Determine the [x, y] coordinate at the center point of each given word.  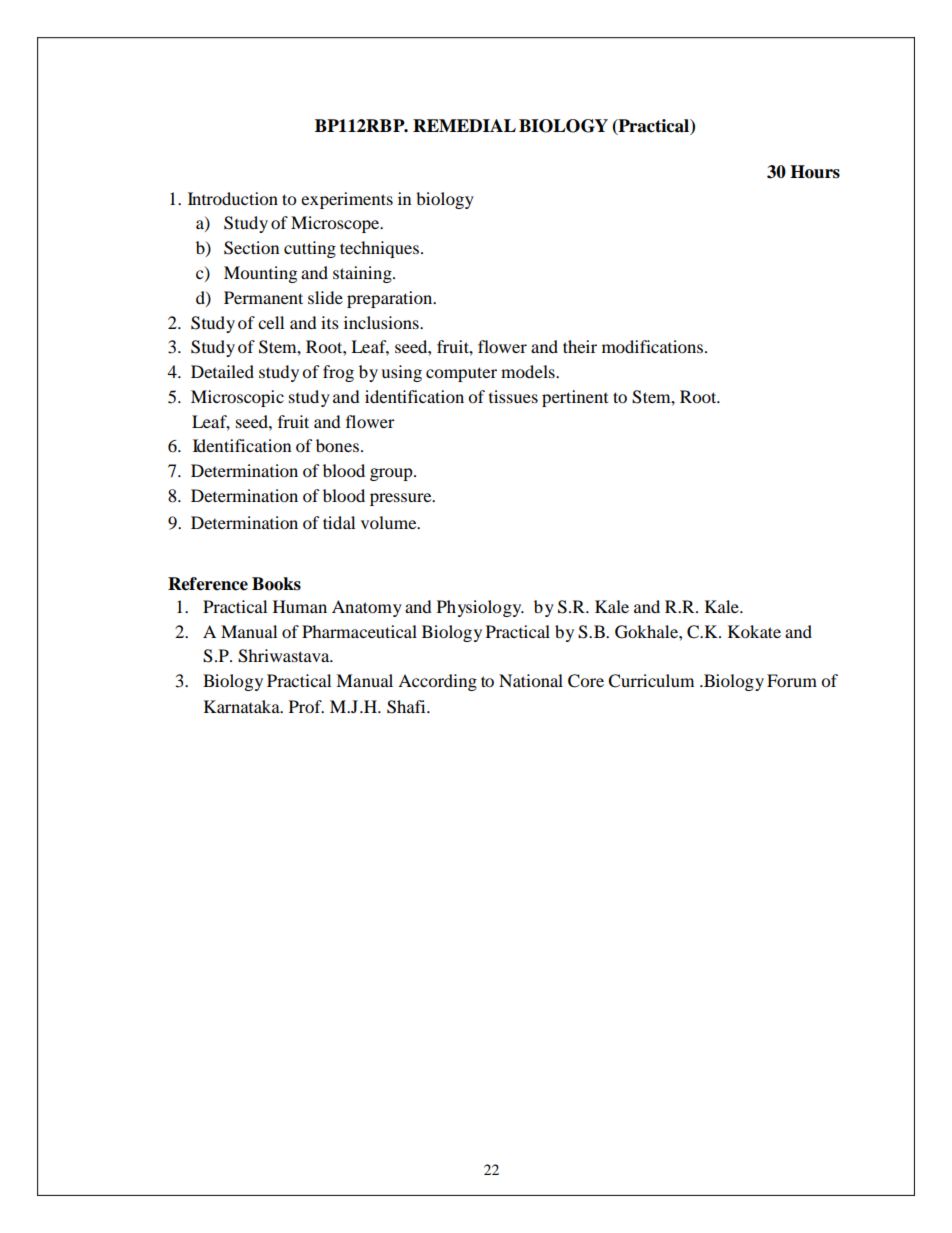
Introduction [233, 198]
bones [337, 445]
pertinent [575, 398]
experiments [347, 200]
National [531, 680]
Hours [815, 172]
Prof [306, 706]
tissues [513, 396]
